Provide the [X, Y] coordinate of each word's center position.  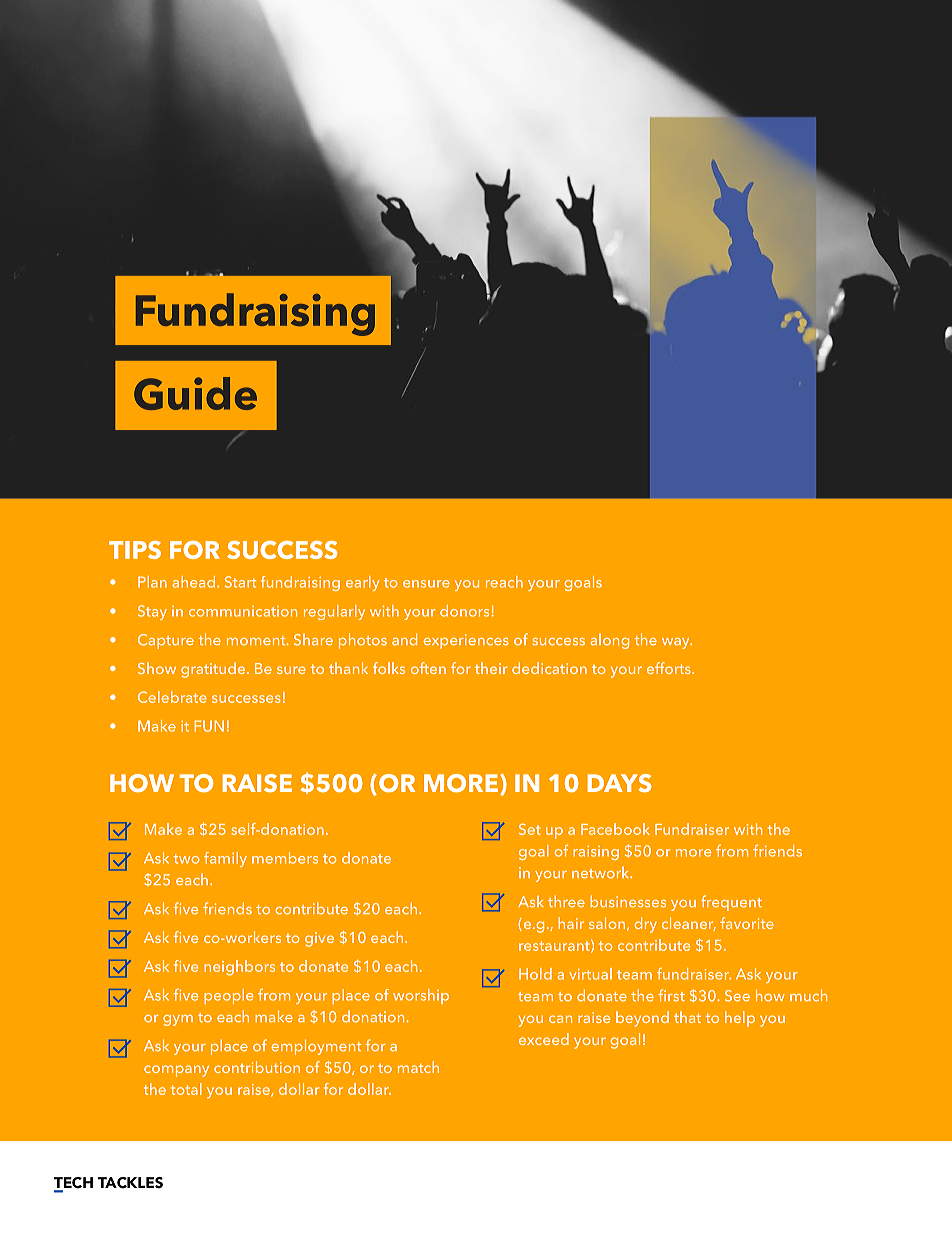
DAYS [619, 783]
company [176, 1071]
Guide [195, 393]
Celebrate [172, 697]
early [363, 583]
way [677, 643]
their [491, 668]
